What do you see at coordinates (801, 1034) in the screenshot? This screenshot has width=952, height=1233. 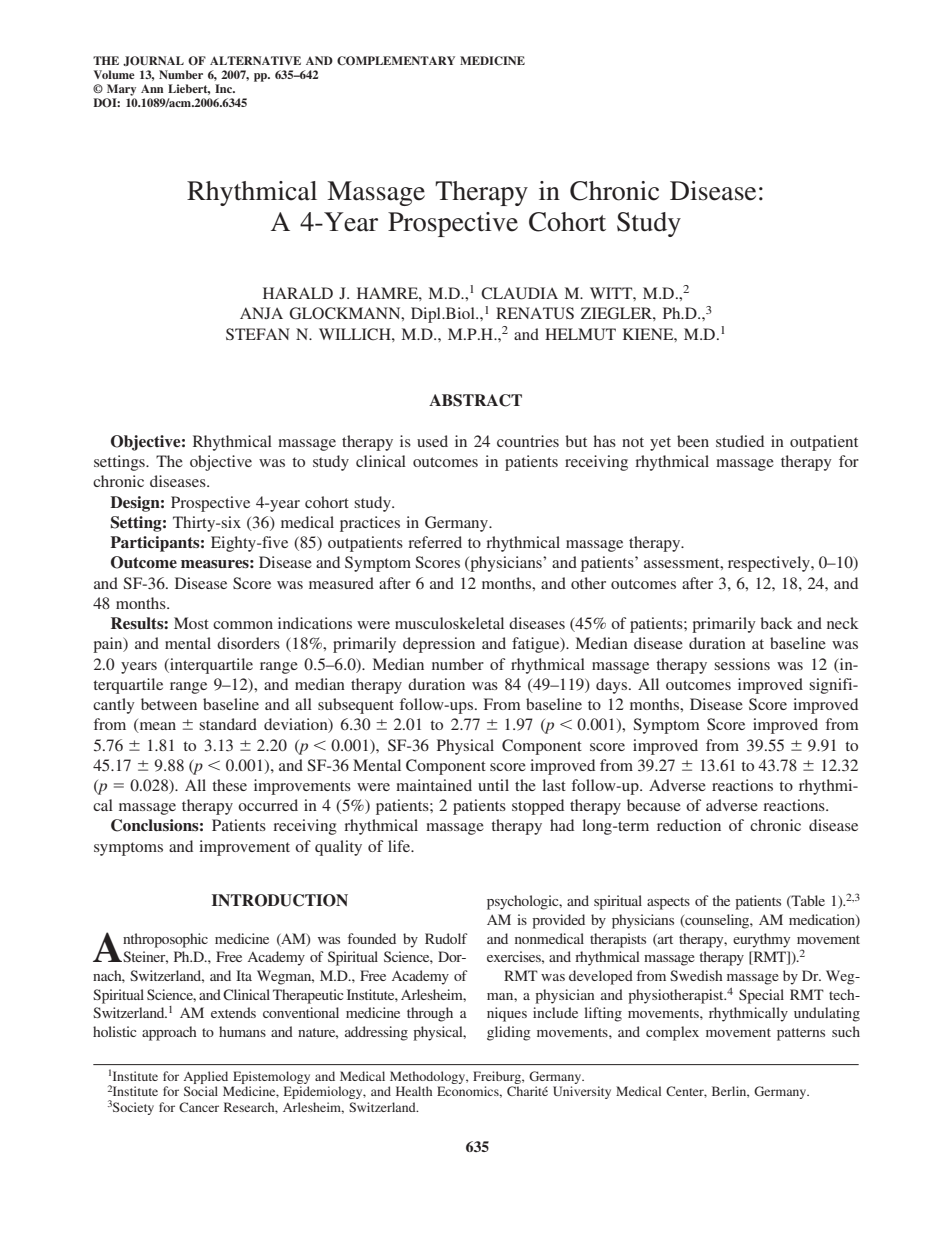 I see `patterns` at bounding box center [801, 1034].
